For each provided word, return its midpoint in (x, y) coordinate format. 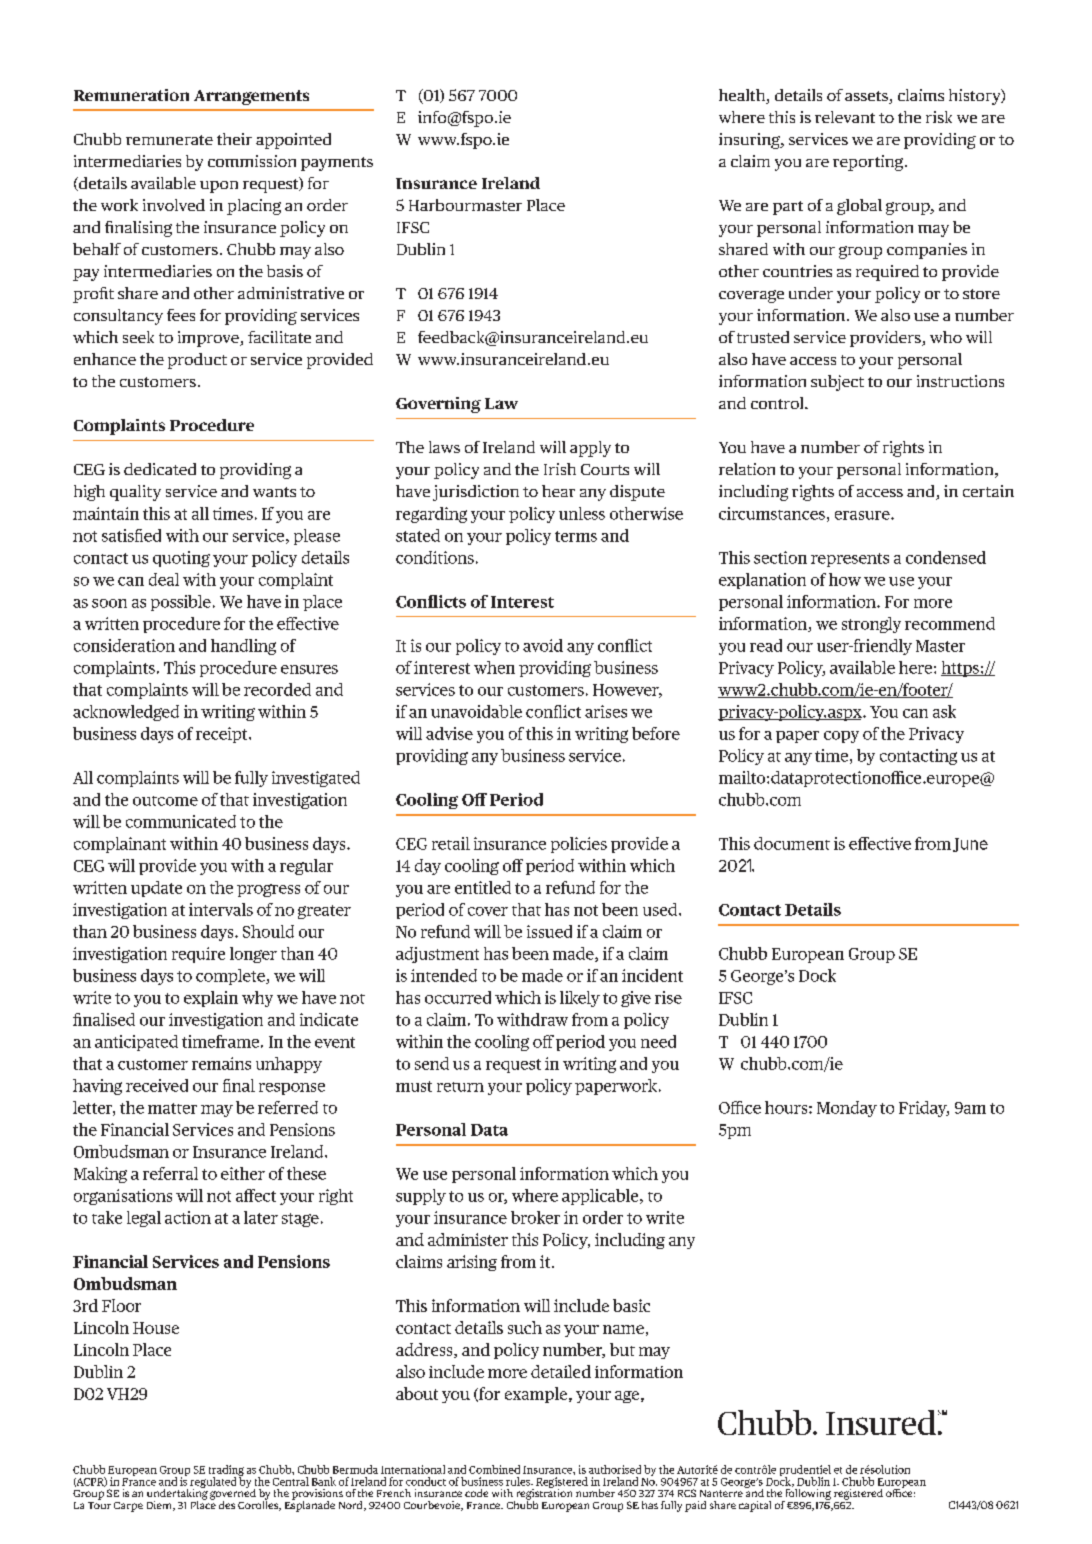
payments (337, 164)
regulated (213, 1483)
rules (519, 1481)
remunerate (169, 140)
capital (755, 1506)
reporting (869, 163)
